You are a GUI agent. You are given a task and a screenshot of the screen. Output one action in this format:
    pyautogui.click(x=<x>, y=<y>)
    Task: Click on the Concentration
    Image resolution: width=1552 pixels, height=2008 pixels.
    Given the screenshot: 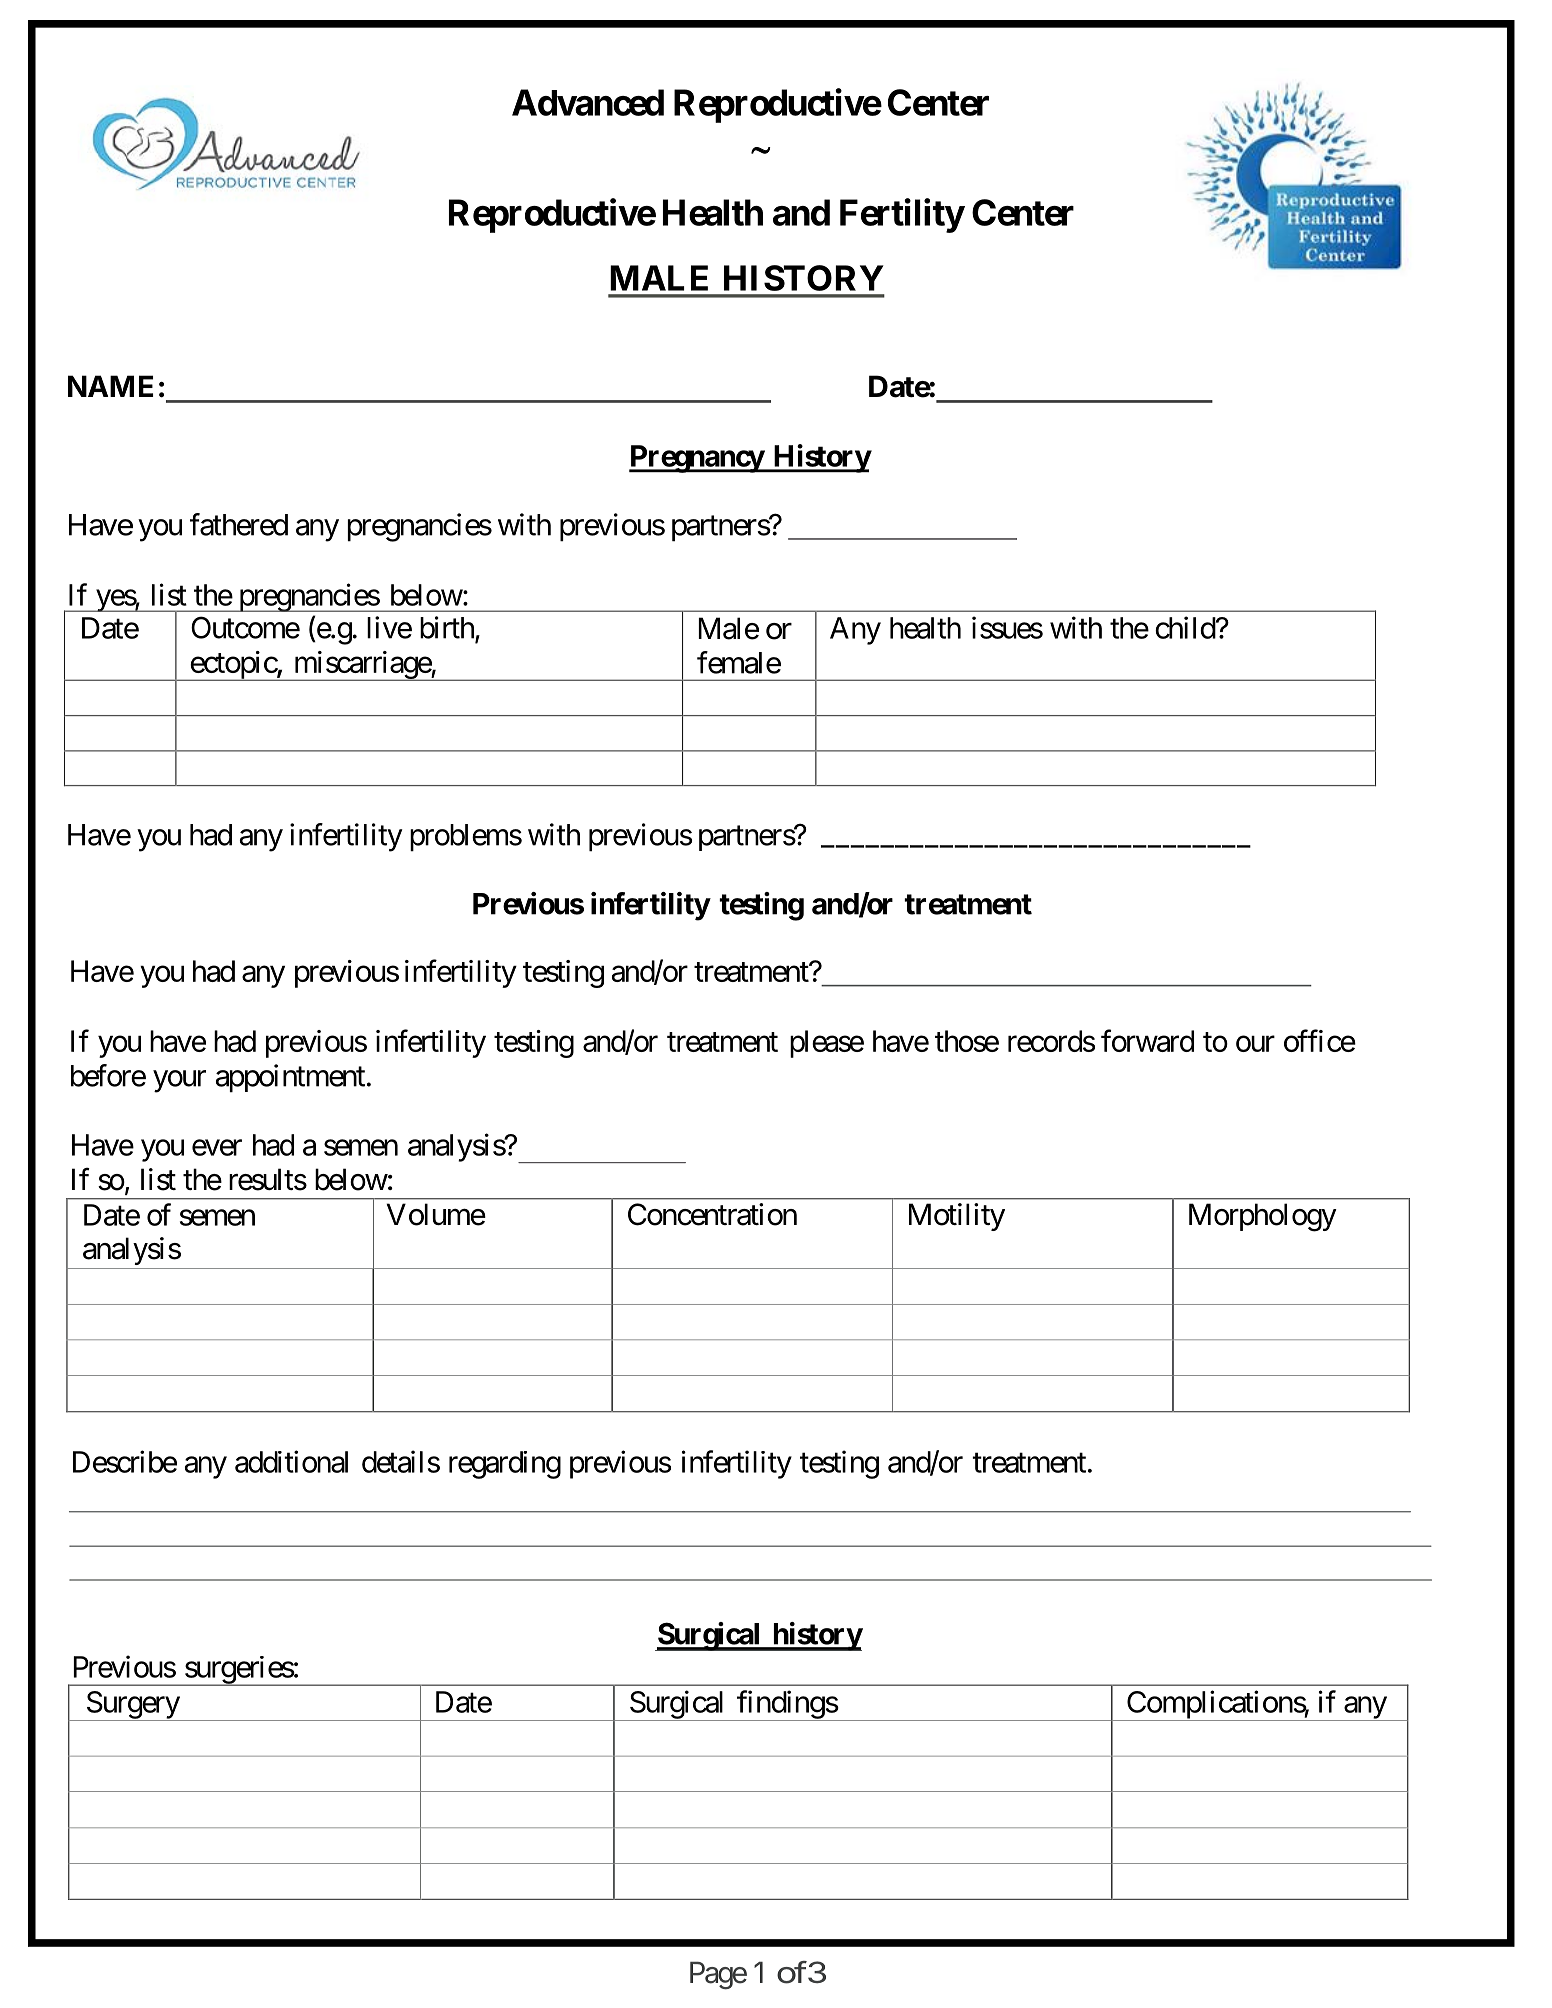 What is the action you would take?
    pyautogui.click(x=712, y=1214)
